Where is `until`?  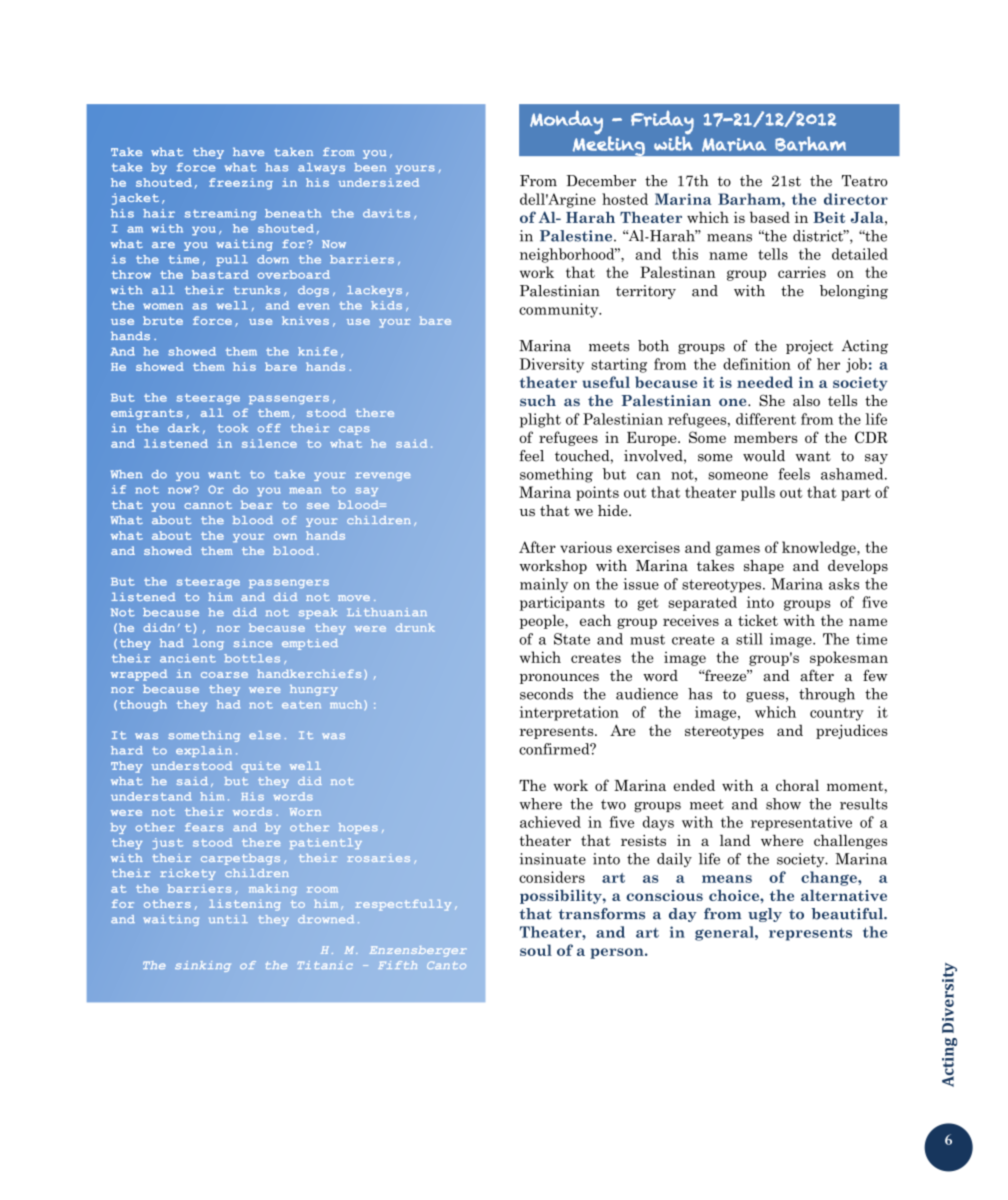 until is located at coordinates (228, 919).
